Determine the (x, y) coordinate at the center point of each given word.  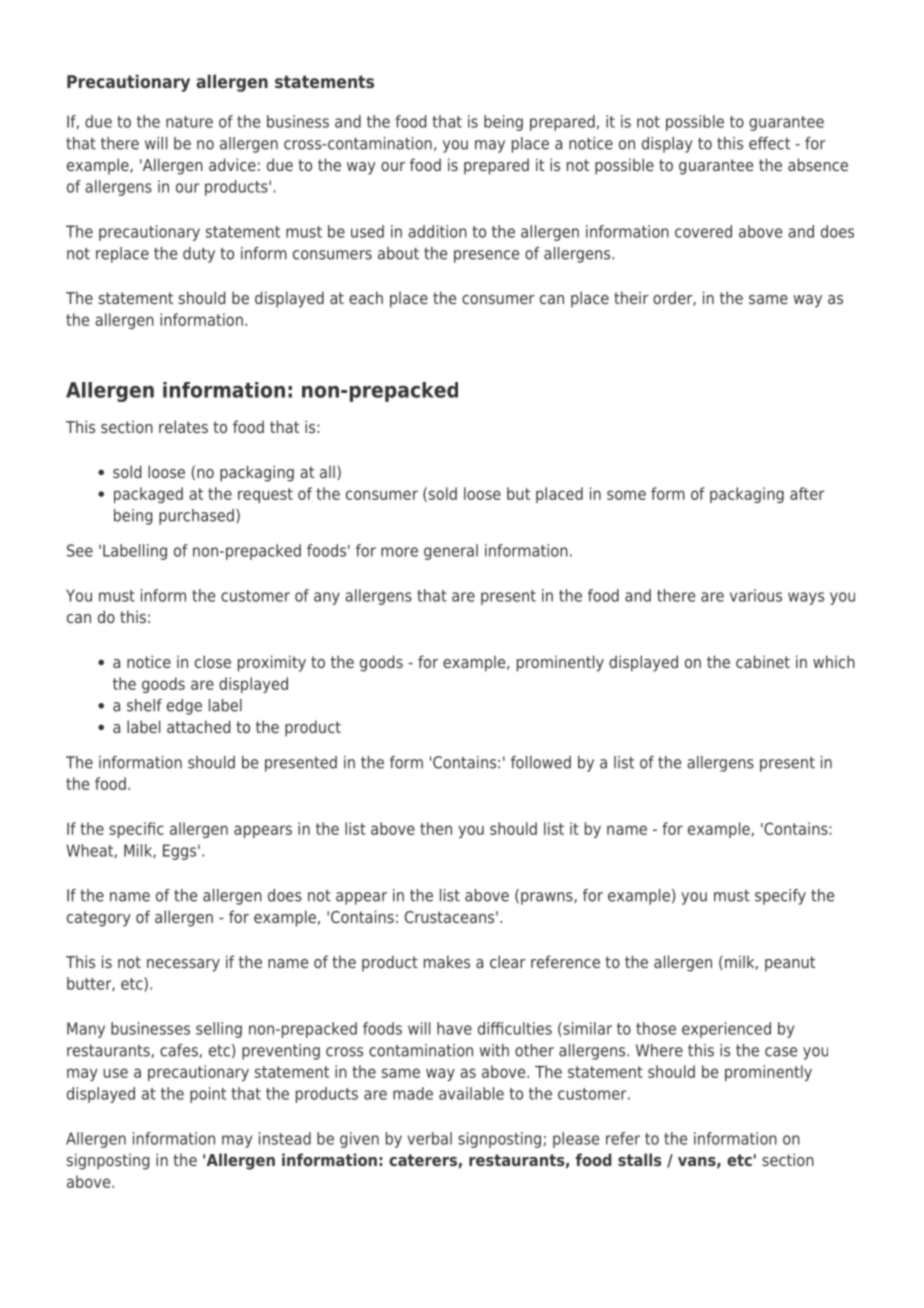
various (756, 595)
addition (437, 231)
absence (818, 164)
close (213, 661)
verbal (429, 1138)
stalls (639, 1159)
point (208, 1095)
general (451, 552)
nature (189, 122)
